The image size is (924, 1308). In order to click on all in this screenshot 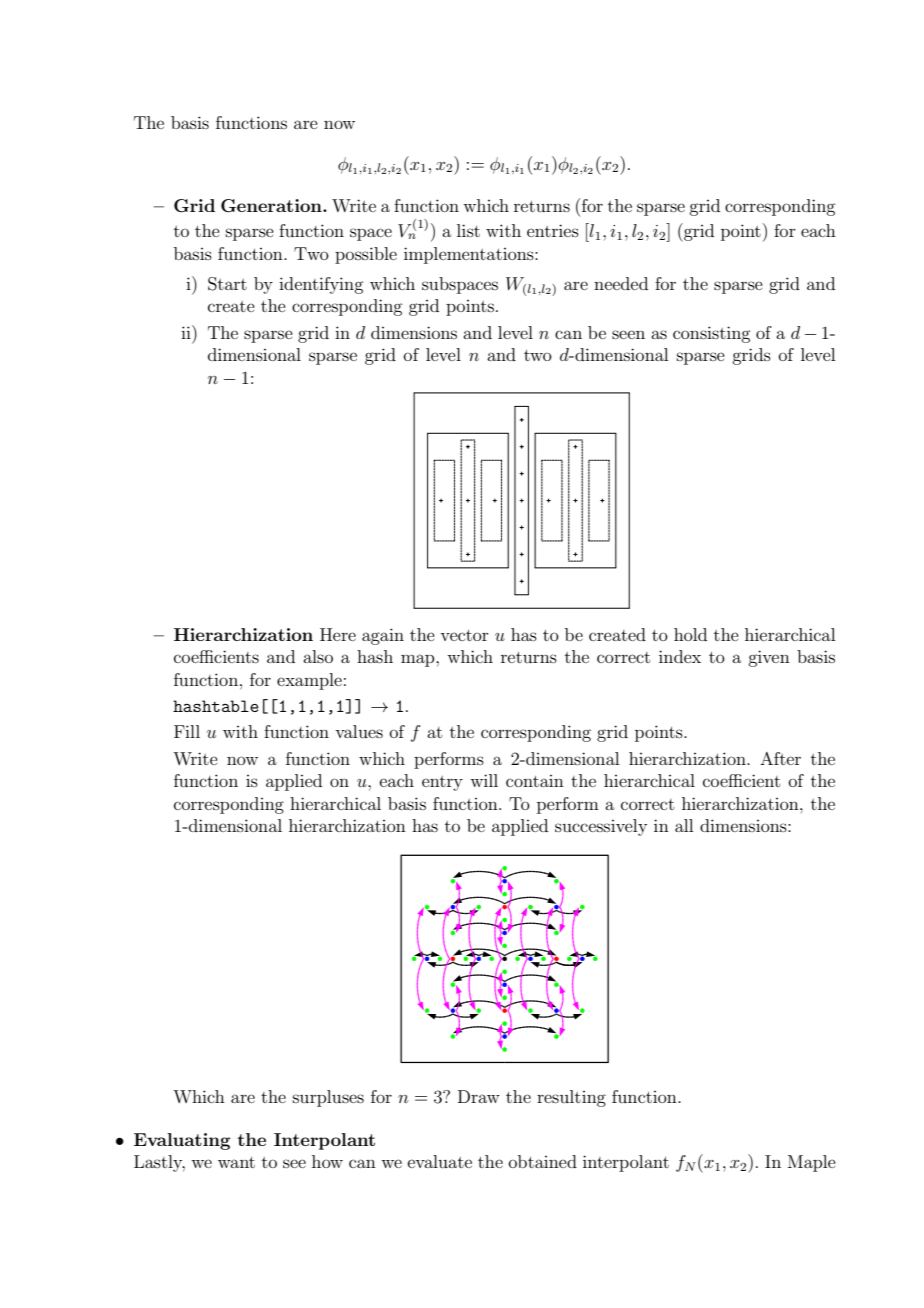, I will do `click(684, 825)`.
